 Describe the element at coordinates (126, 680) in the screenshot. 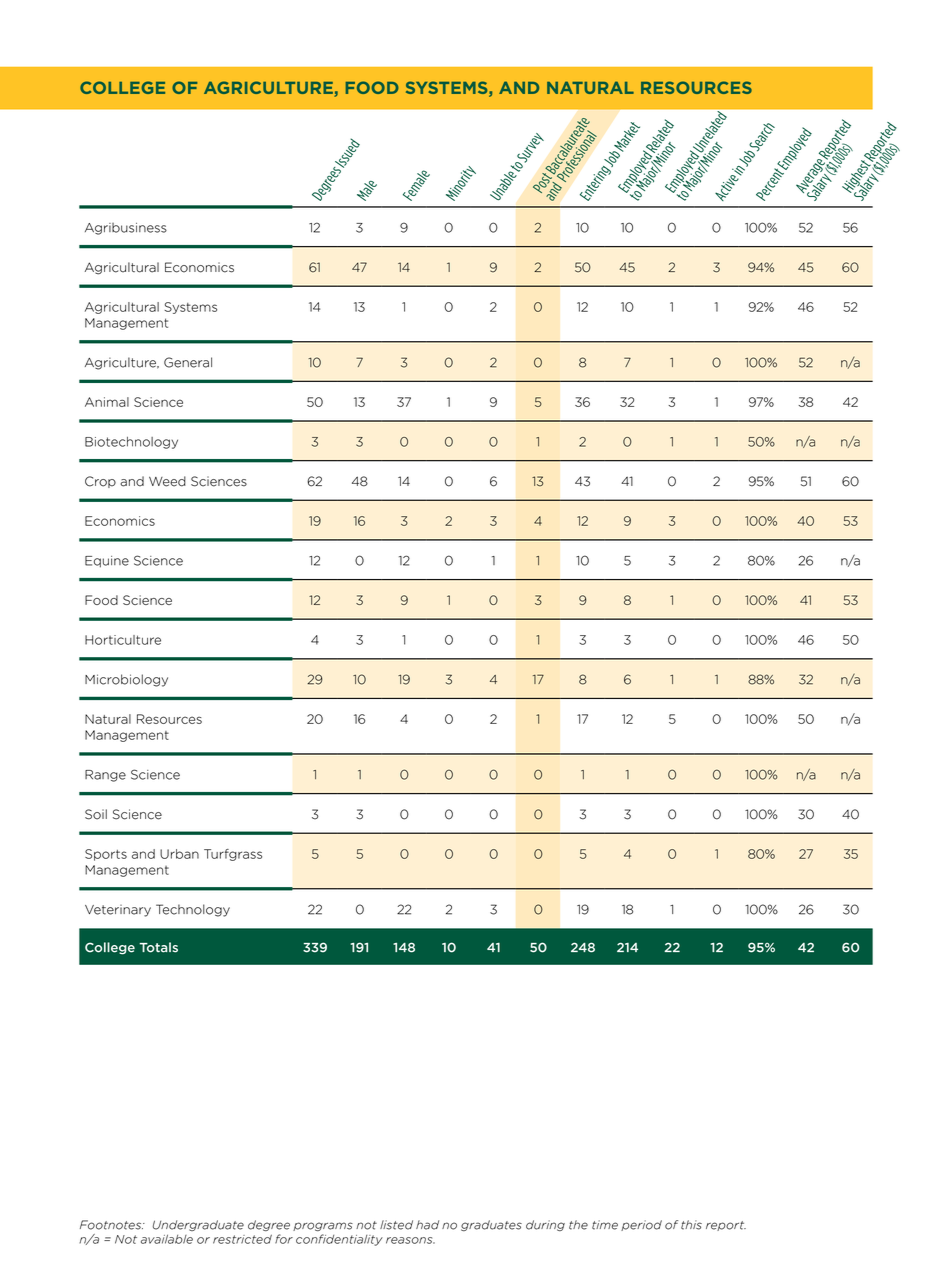

I see `Microbiology` at that location.
